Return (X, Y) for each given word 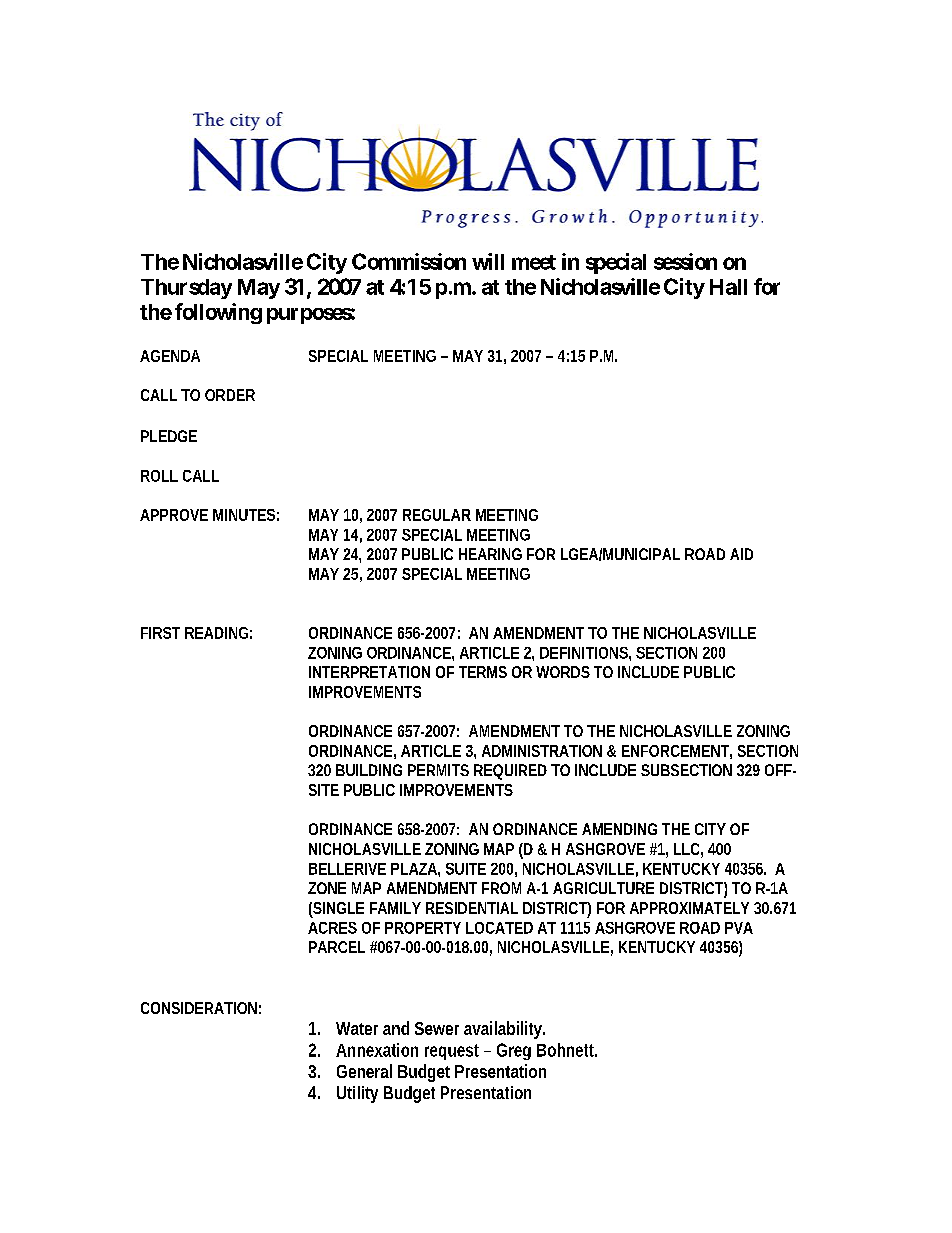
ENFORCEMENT (675, 751)
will (488, 261)
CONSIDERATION (199, 1008)
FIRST (160, 633)
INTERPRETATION (369, 672)
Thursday (186, 289)
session (685, 261)
